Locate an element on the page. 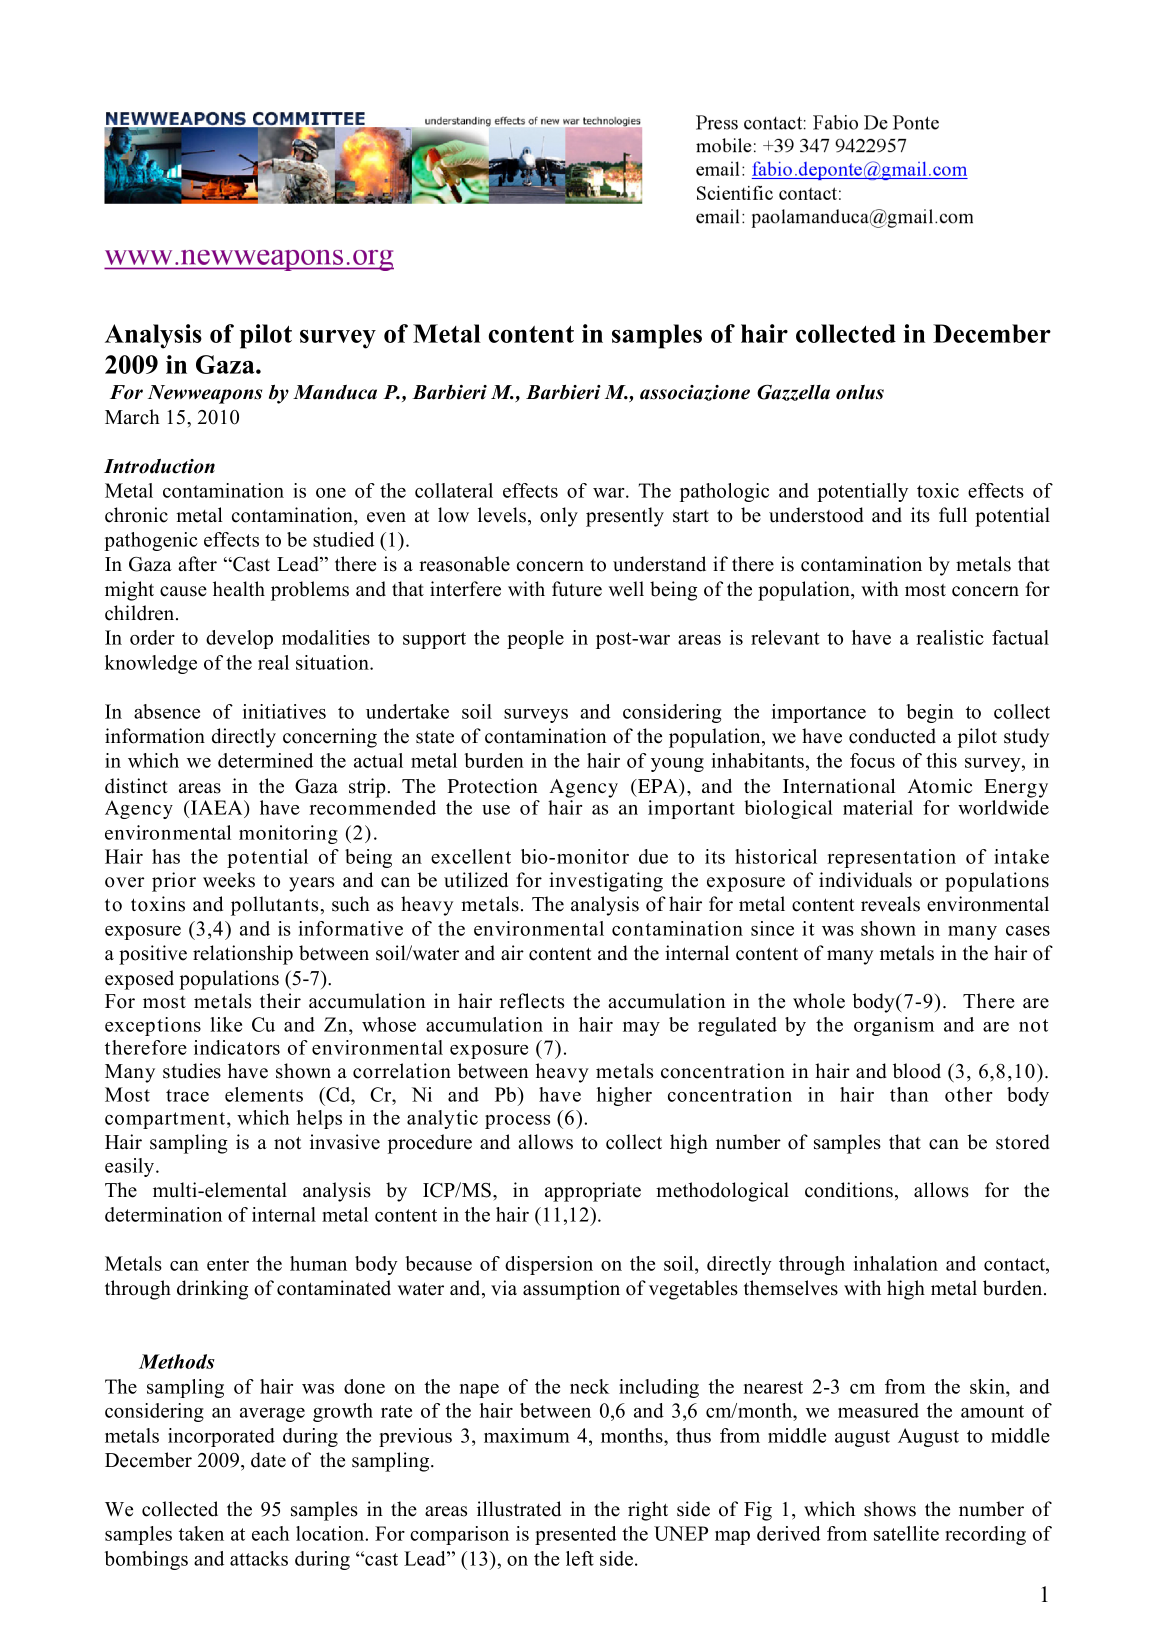 This image has width=1155, height=1634. compartment is located at coordinates (165, 1120).
